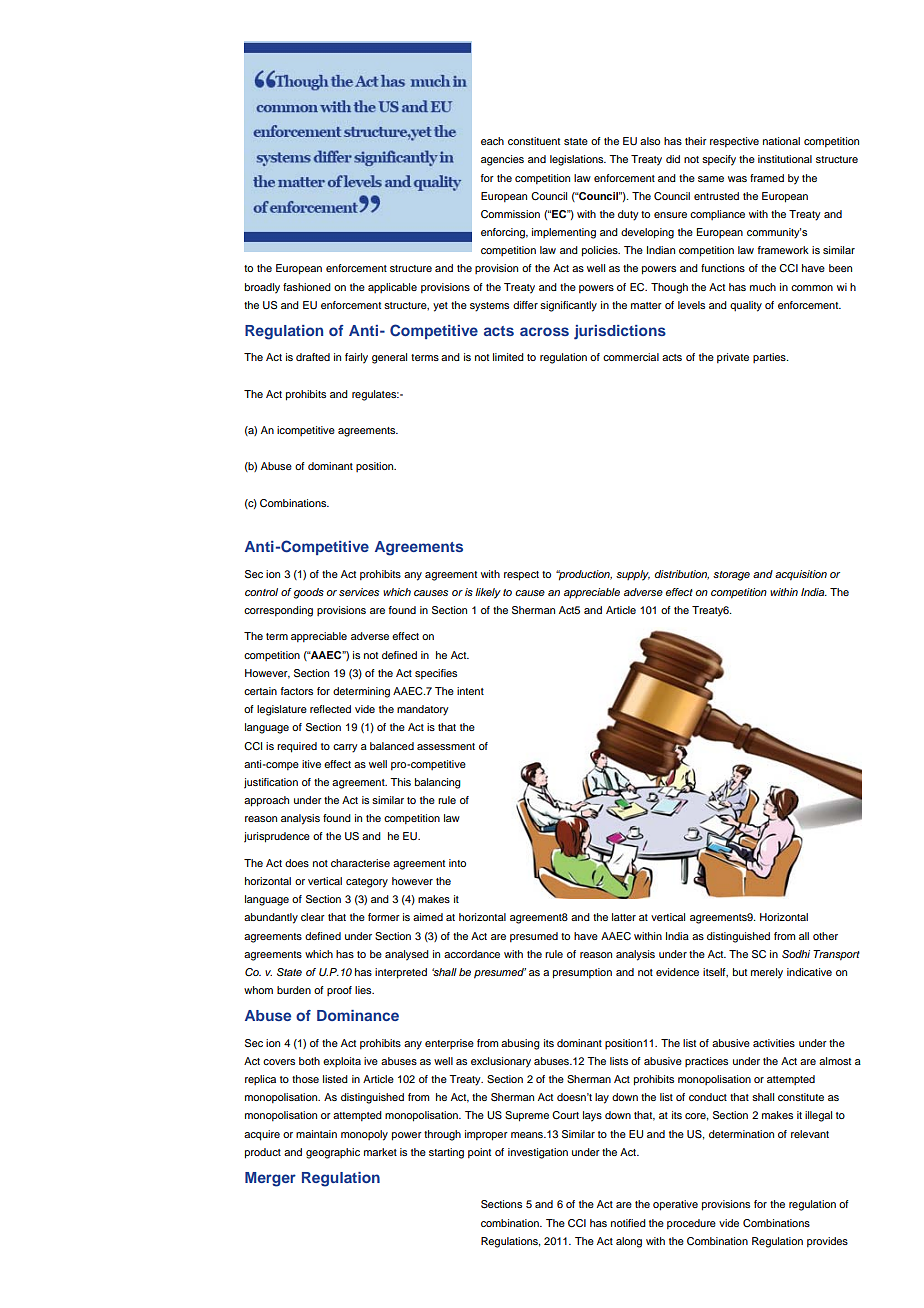 The width and height of the image is (924, 1308). Describe the element at coordinates (333, 1153) in the image. I see `geographic` at that location.
